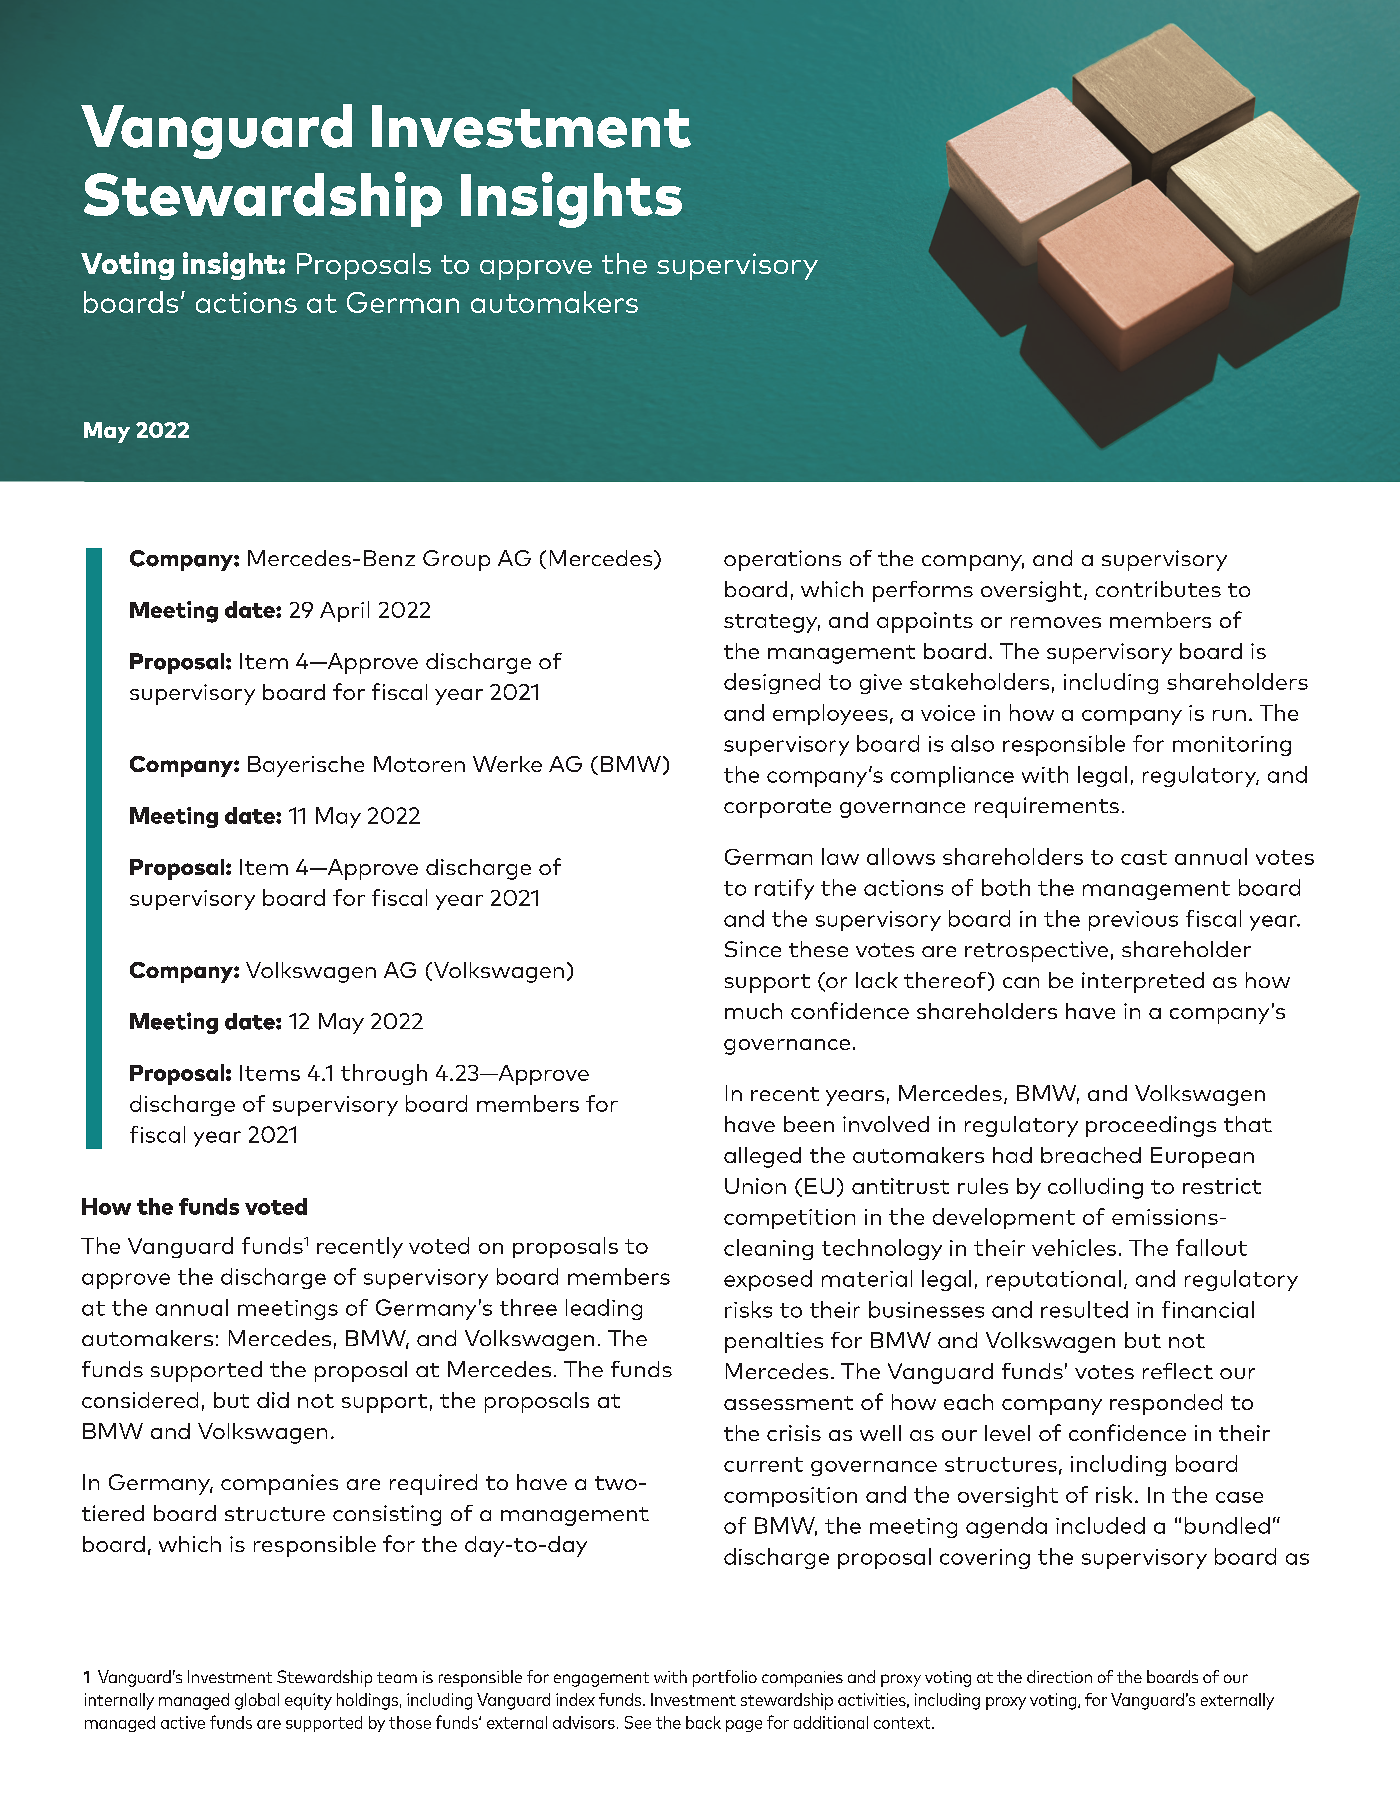 This screenshot has height=1811, width=1400. I want to click on direction, so click(1059, 1676).
